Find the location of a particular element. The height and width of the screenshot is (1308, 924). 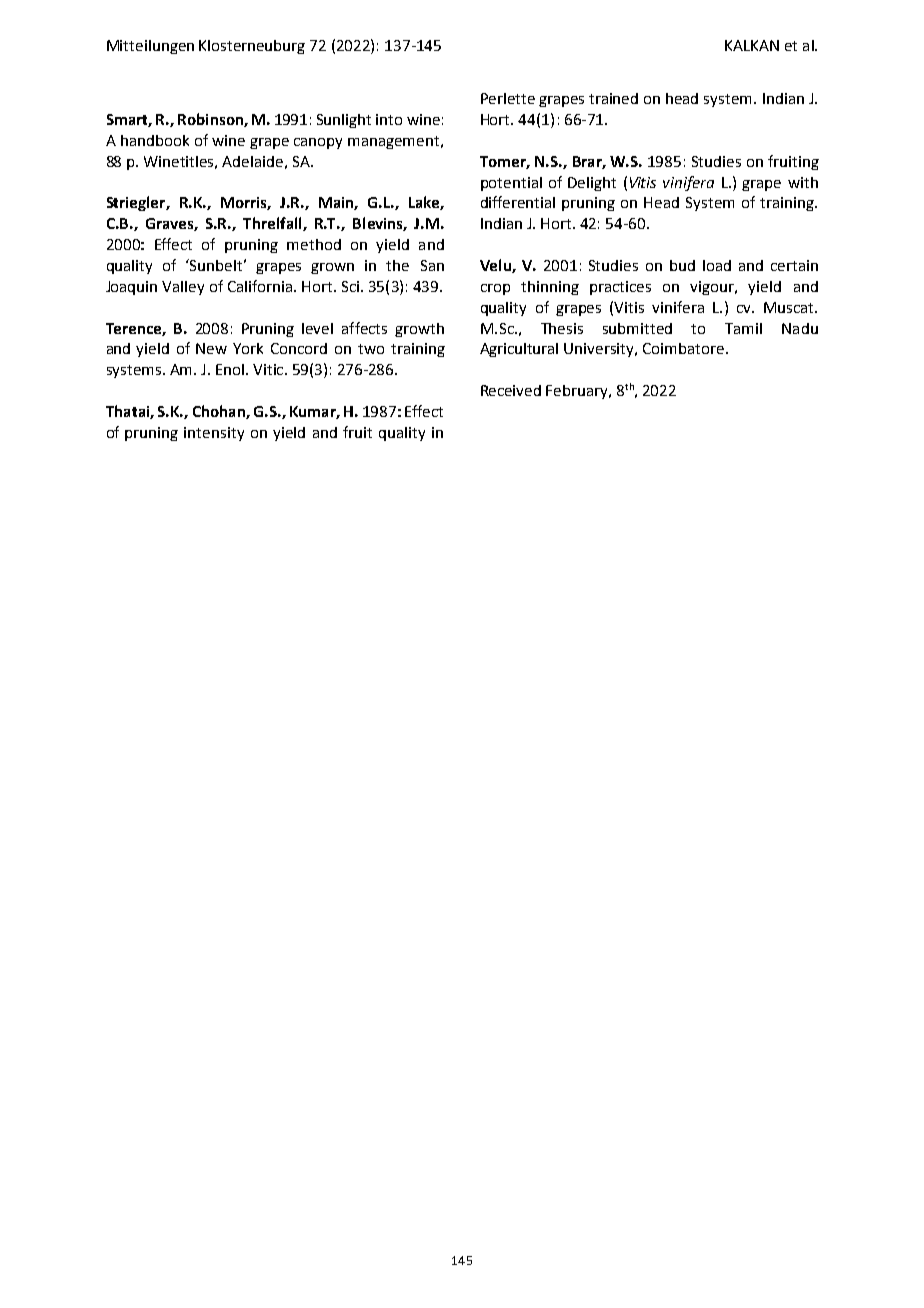

handbook is located at coordinates (155, 140).
